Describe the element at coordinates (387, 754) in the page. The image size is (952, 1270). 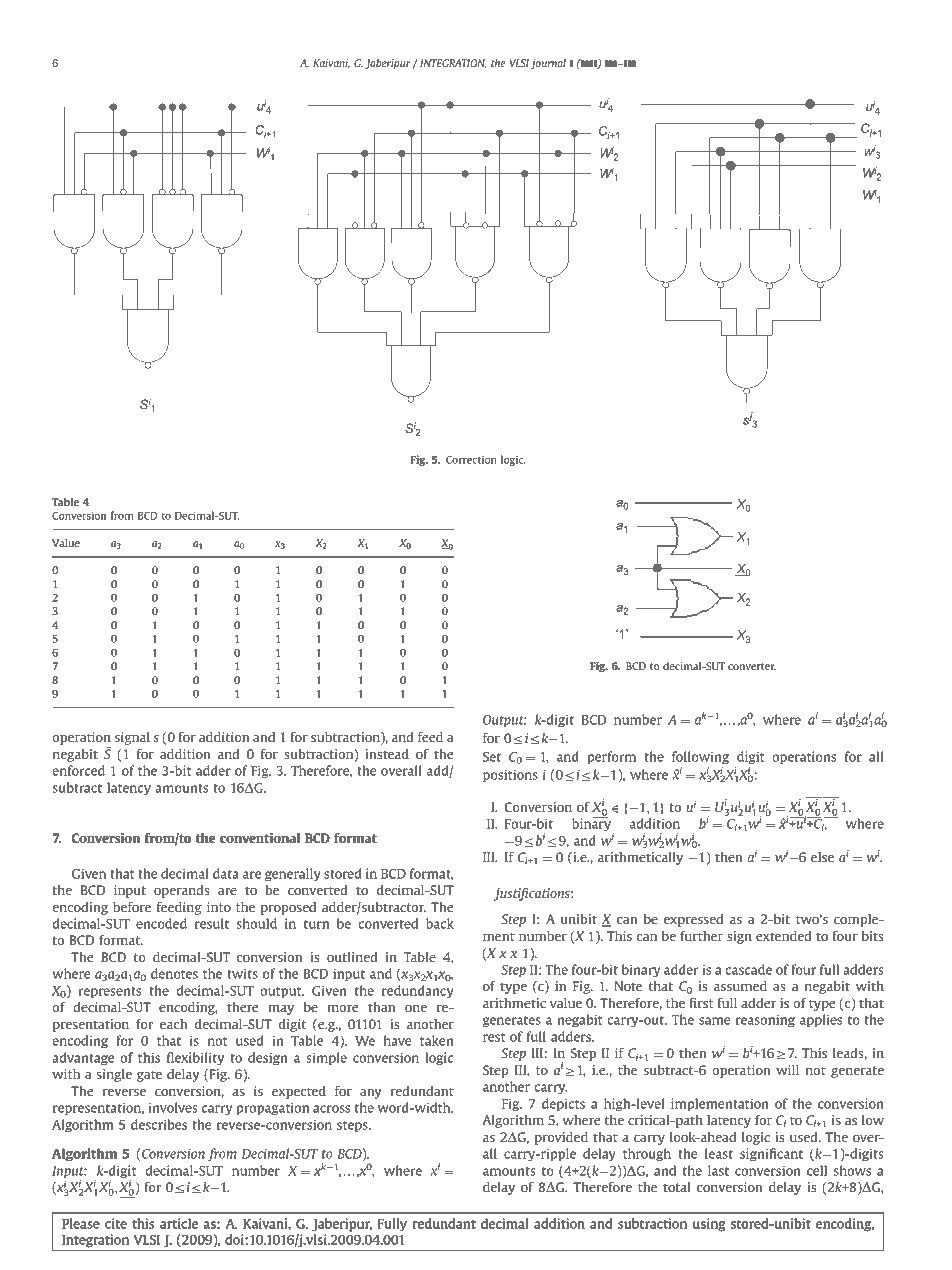
I see `instead` at that location.
